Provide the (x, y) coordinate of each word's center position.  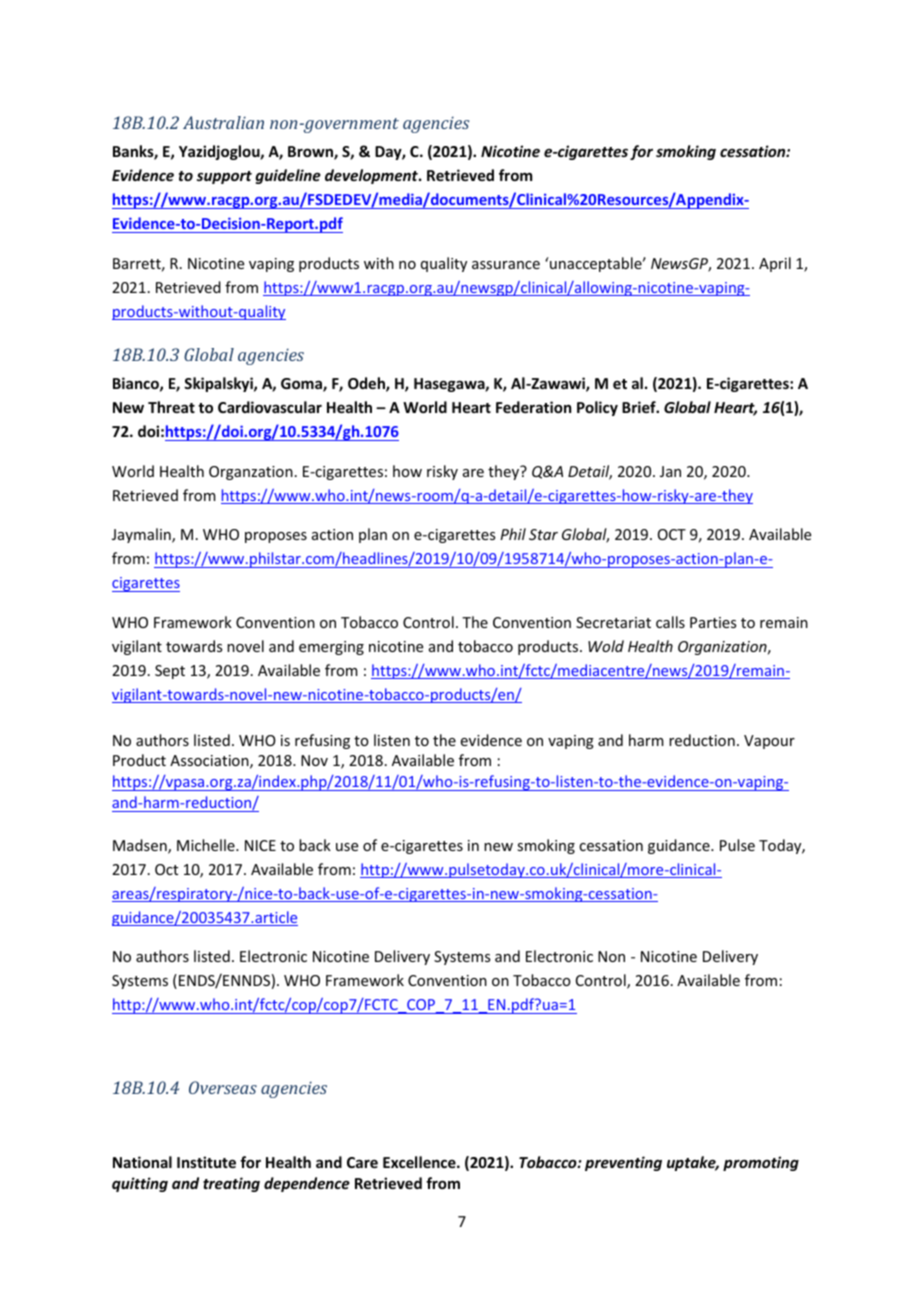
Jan (670, 471)
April (775, 264)
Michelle (207, 845)
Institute (206, 1162)
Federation (533, 407)
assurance (506, 265)
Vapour (769, 742)
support (224, 177)
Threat (171, 407)
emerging (331, 648)
